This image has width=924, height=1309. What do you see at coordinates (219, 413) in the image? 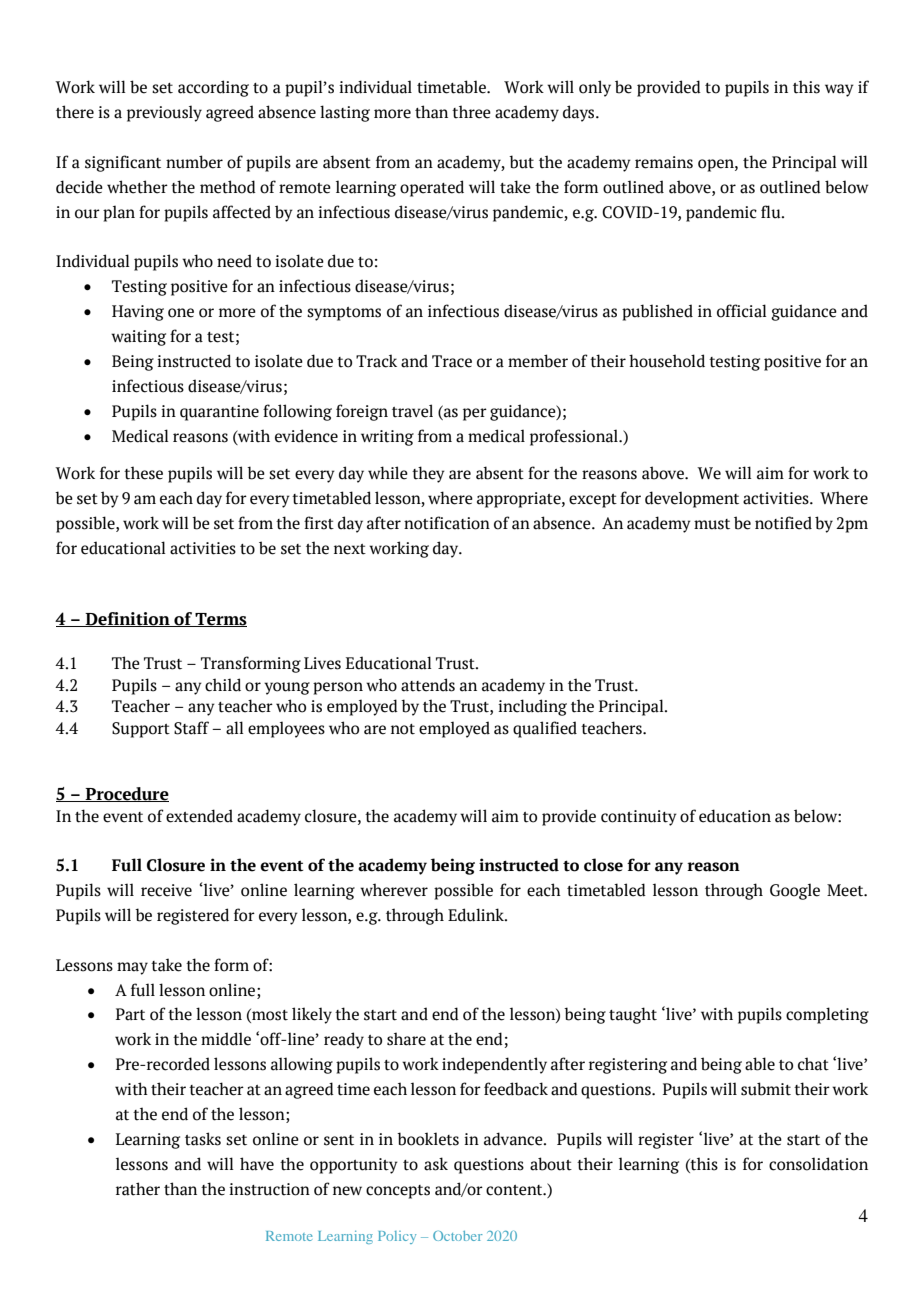
I see `quarantine` at bounding box center [219, 413].
